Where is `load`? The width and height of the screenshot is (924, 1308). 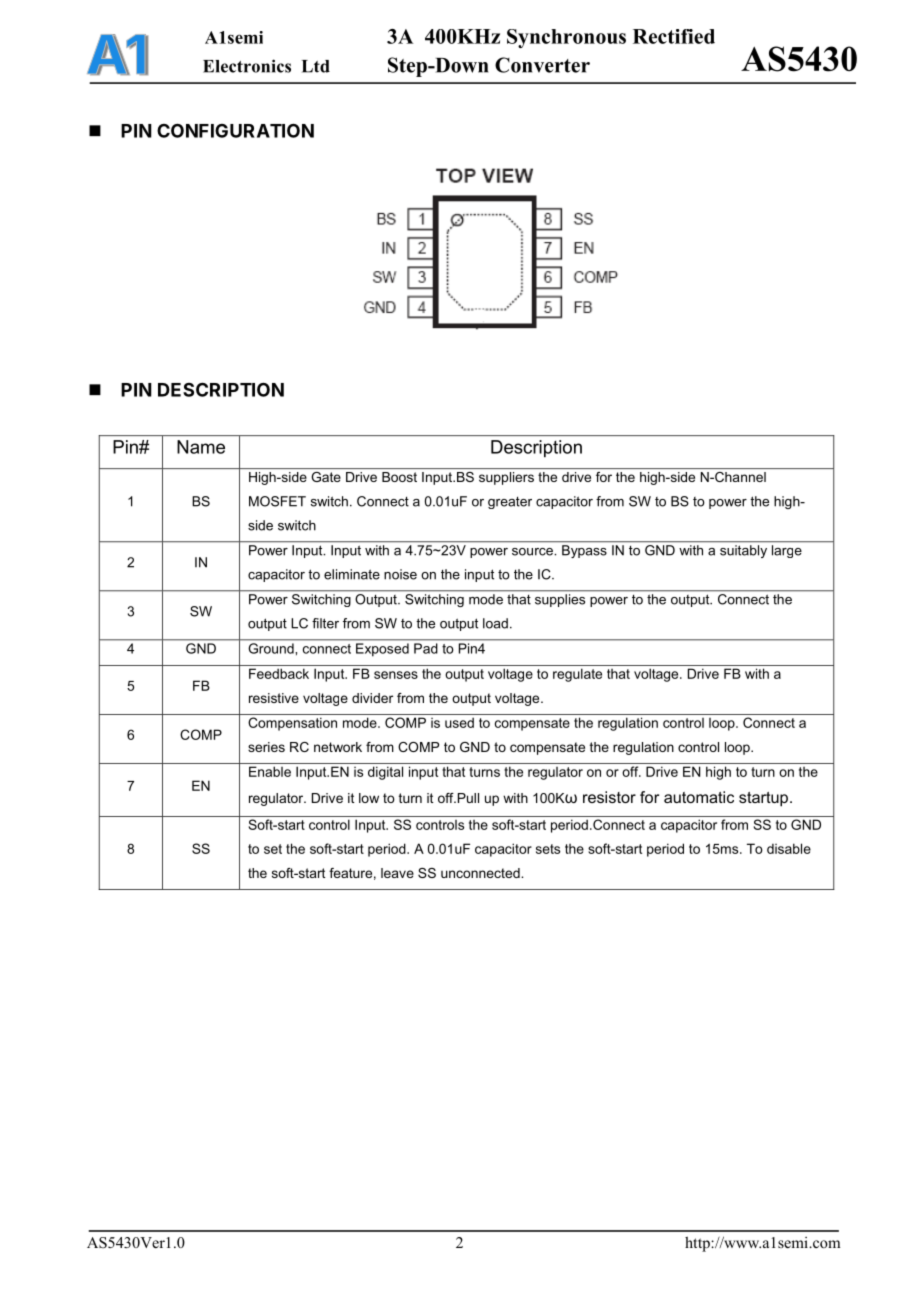 load is located at coordinates (495, 623).
